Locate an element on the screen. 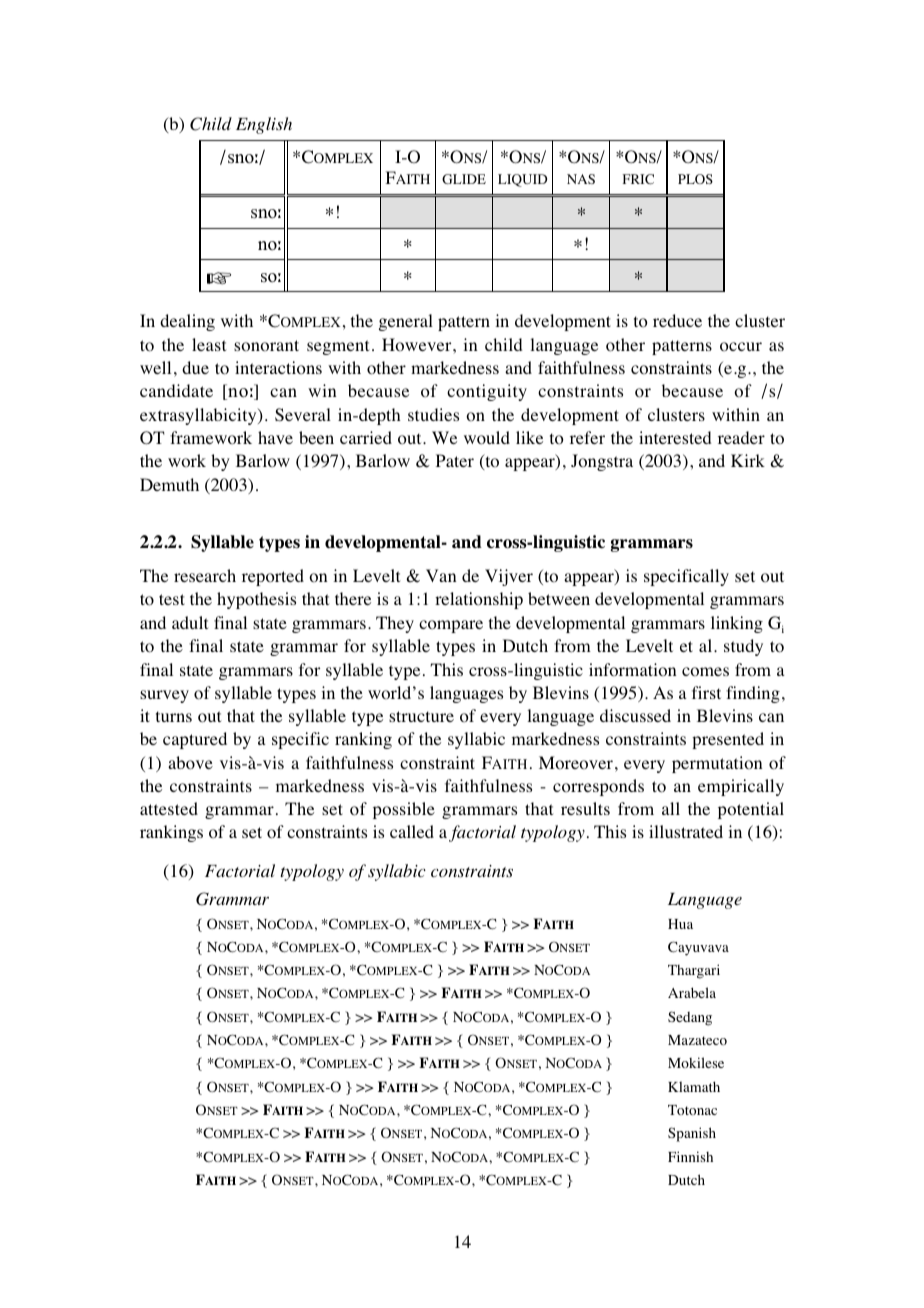 The height and width of the screenshot is (1308, 924). above is located at coordinates (190, 763).
